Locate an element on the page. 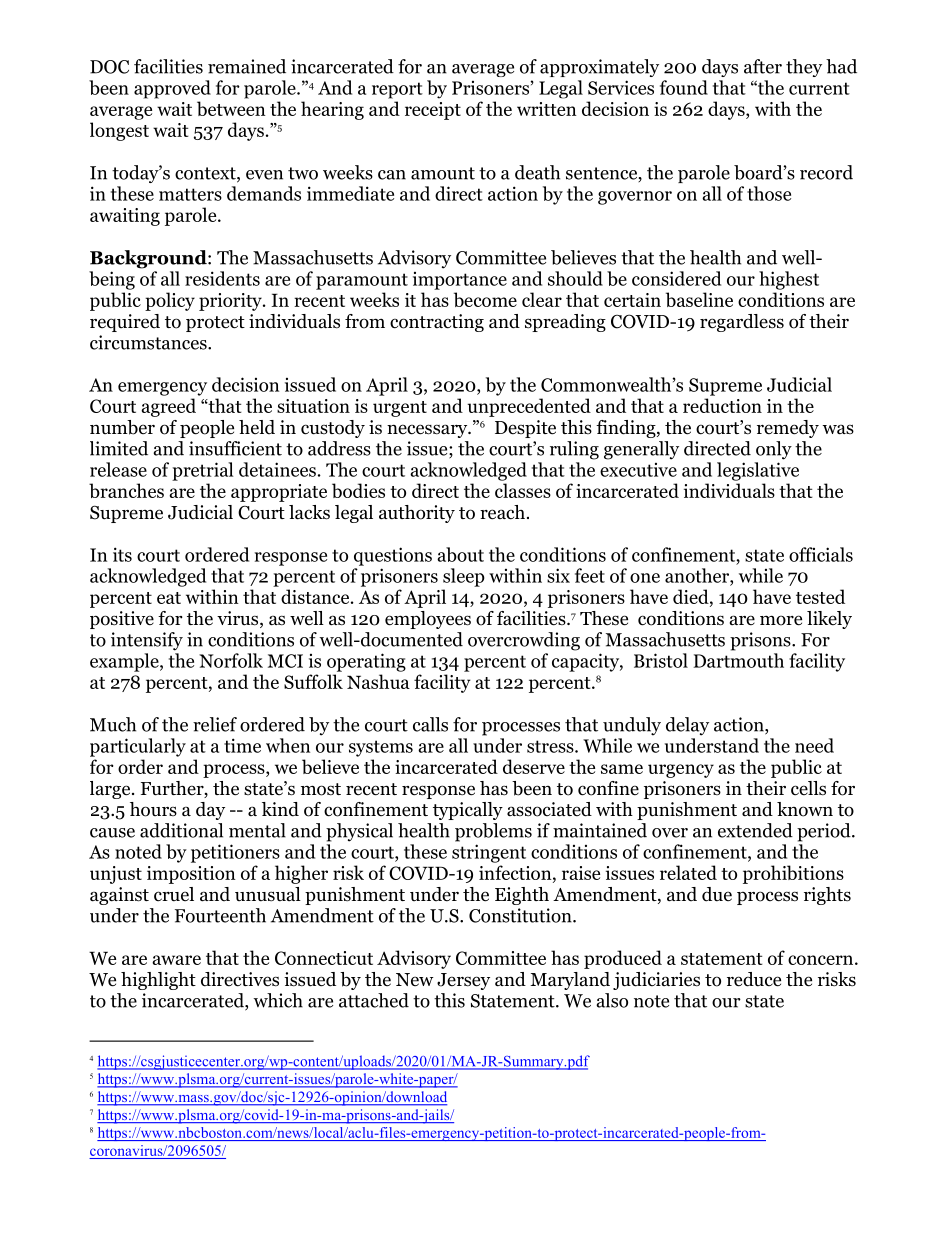 This image has width=952, height=1233. Dartmouth is located at coordinates (738, 660).
